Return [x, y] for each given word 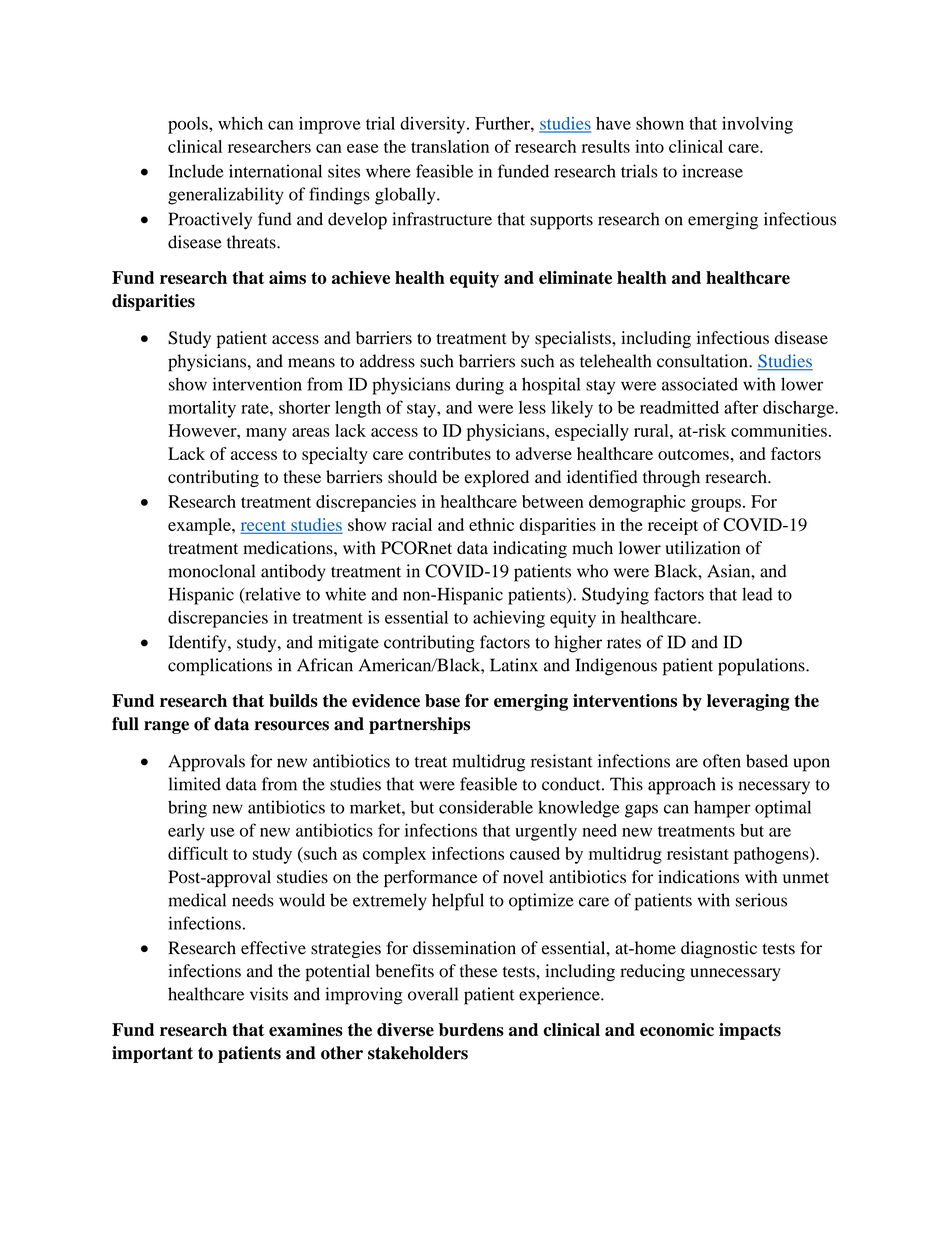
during [480, 386]
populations [762, 667]
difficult [198, 853]
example [200, 526]
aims [287, 277]
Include [196, 171]
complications [220, 667]
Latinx [514, 665]
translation [450, 146]
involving [757, 125]
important [152, 1054]
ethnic [491, 524]
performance [431, 878]
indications [698, 877]
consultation [703, 361]
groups [716, 505]
